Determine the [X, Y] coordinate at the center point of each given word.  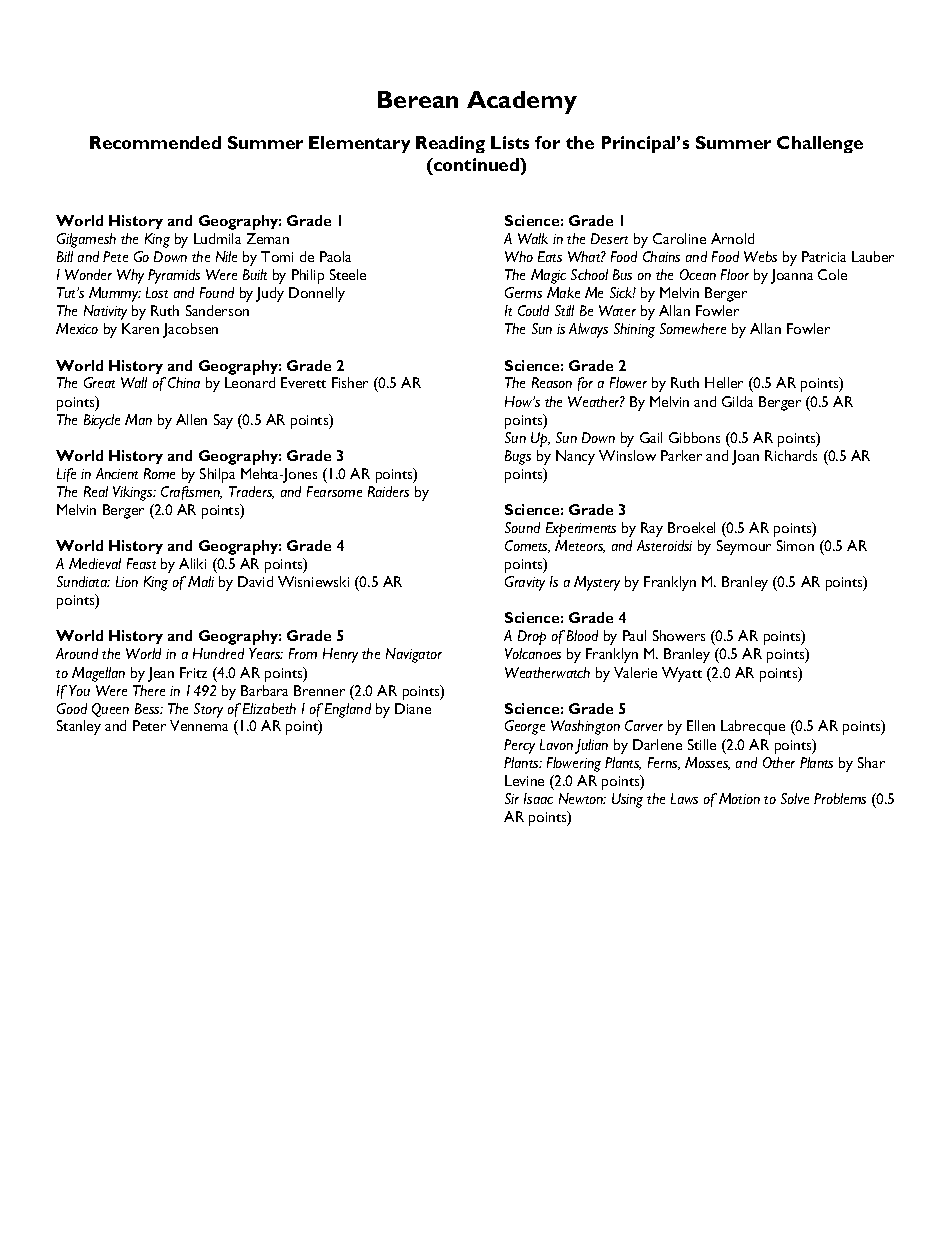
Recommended [155, 142]
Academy [522, 102]
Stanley [79, 727]
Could [533, 310]
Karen [140, 328]
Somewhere [693, 328]
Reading [450, 144]
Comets [527, 546]
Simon [795, 545]
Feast [141, 563]
